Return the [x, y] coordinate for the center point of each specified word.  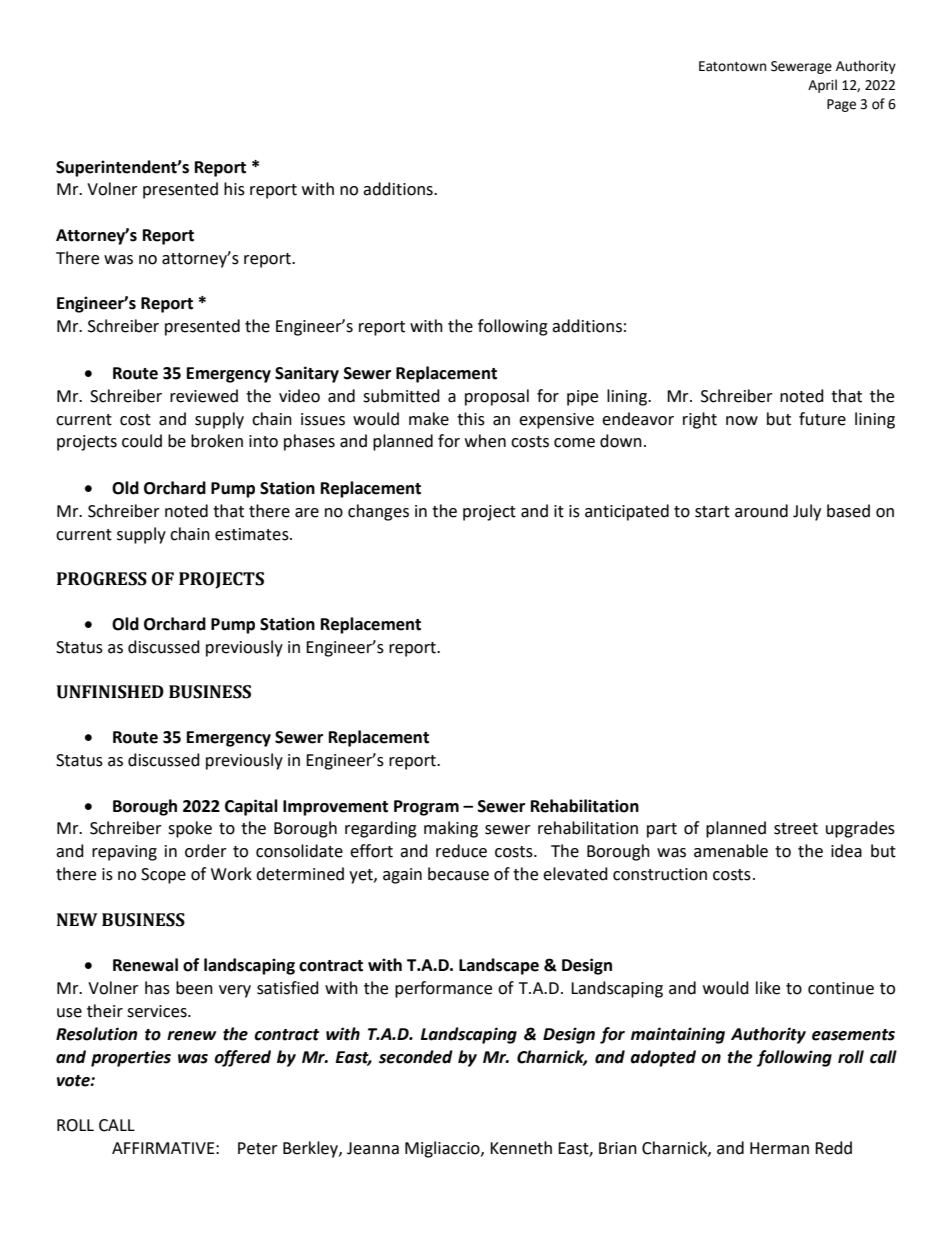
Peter [258, 1148]
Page [841, 105]
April [822, 86]
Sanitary [307, 374]
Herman [779, 1148]
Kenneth [521, 1148]
